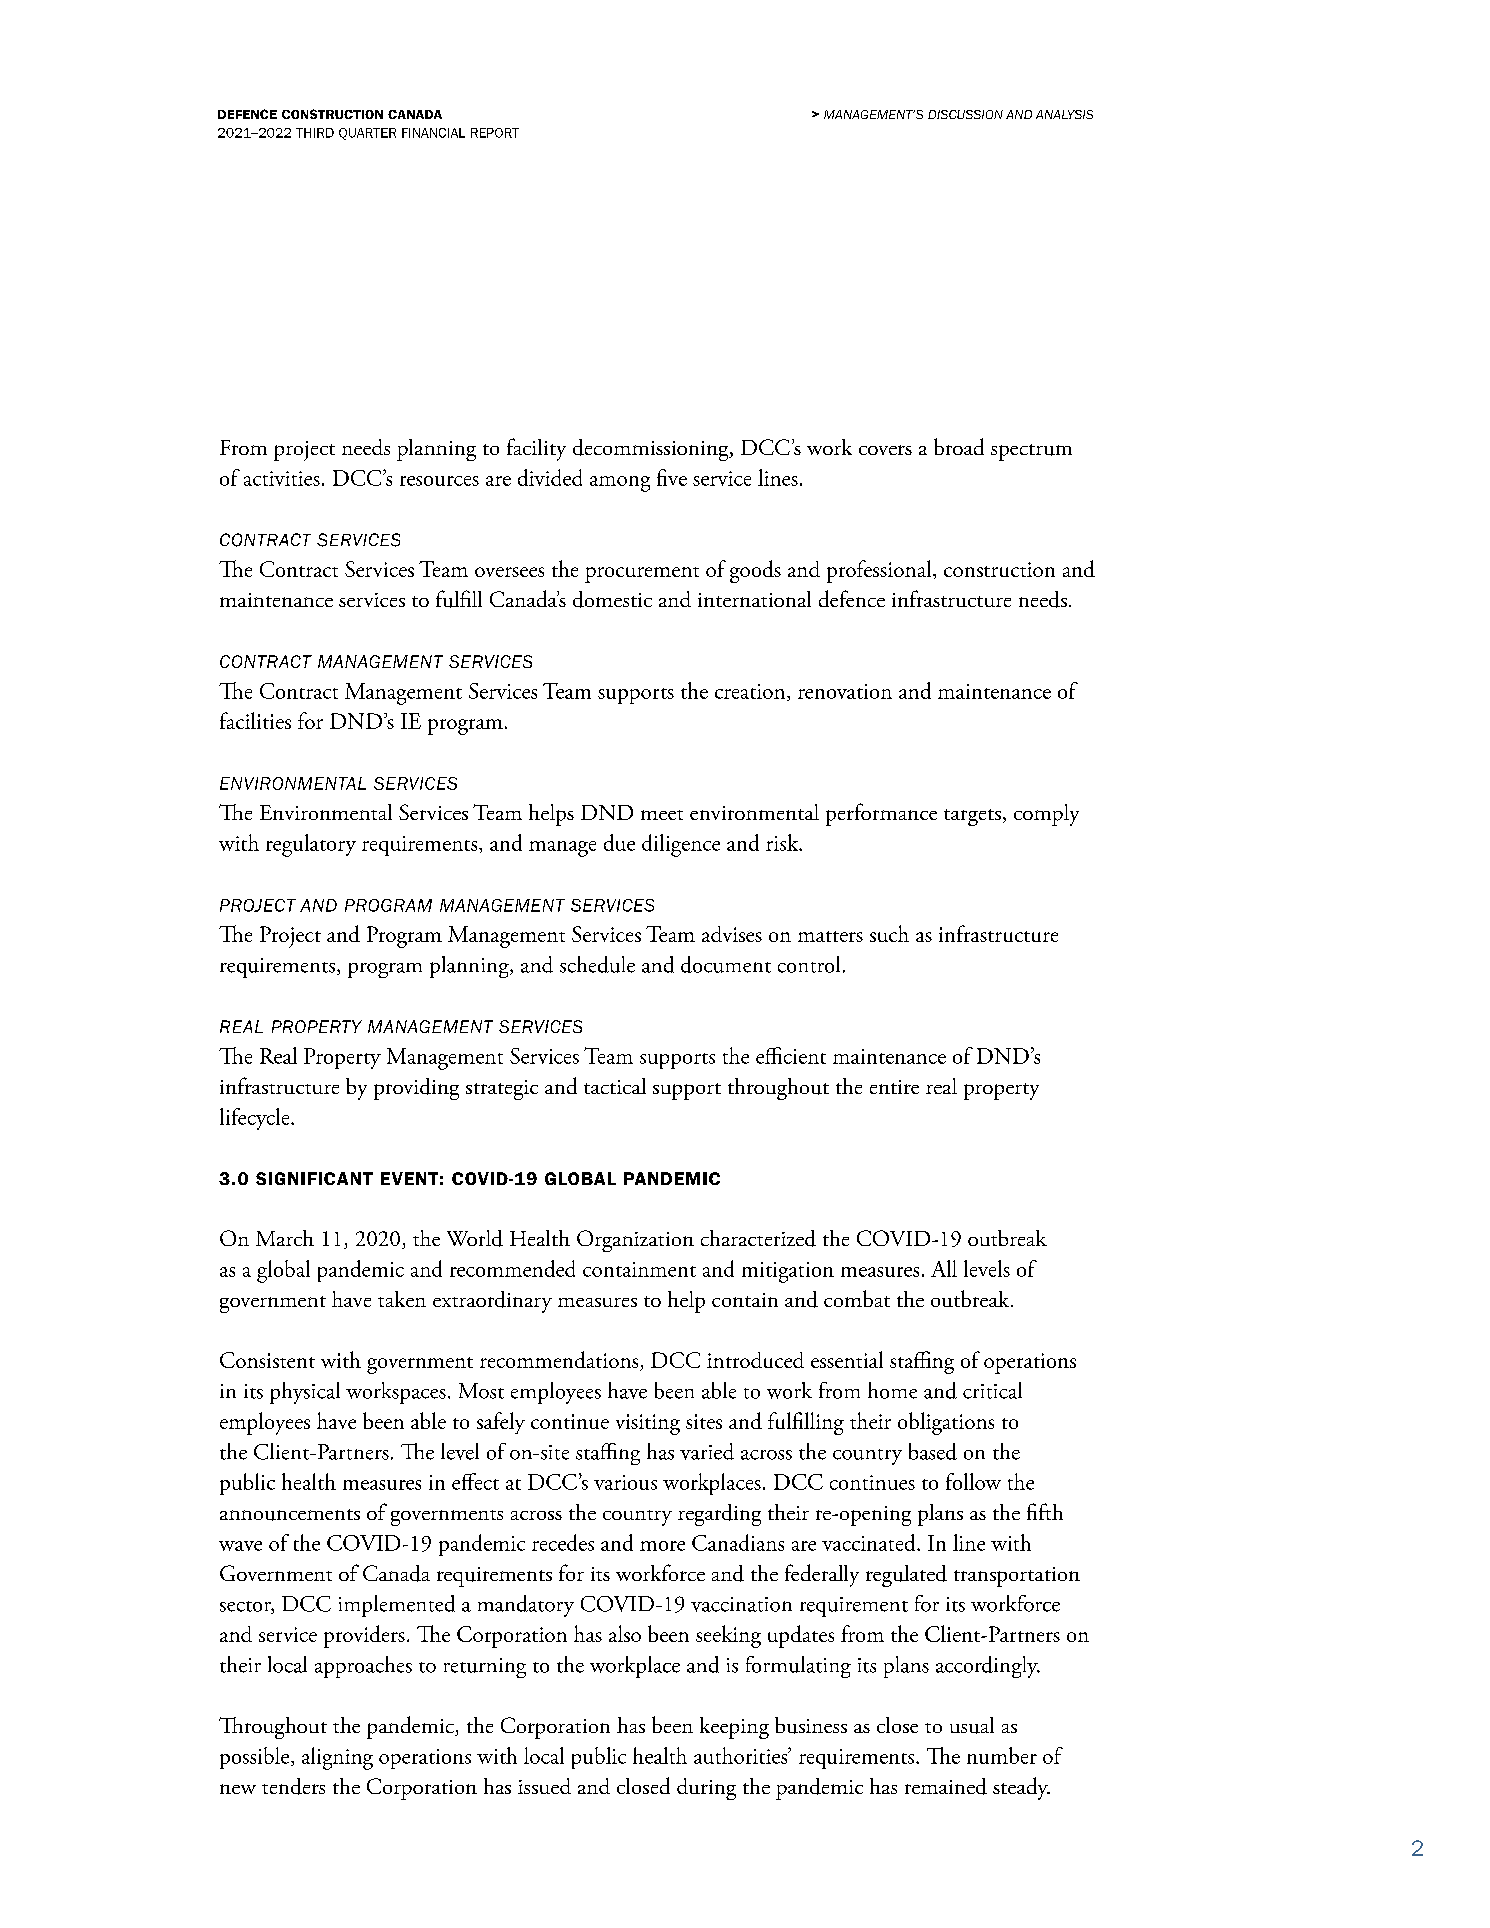 This page has height=1928, width=1490. What do you see at coordinates (315, 133) in the page?
I see `THIRD` at bounding box center [315, 133].
